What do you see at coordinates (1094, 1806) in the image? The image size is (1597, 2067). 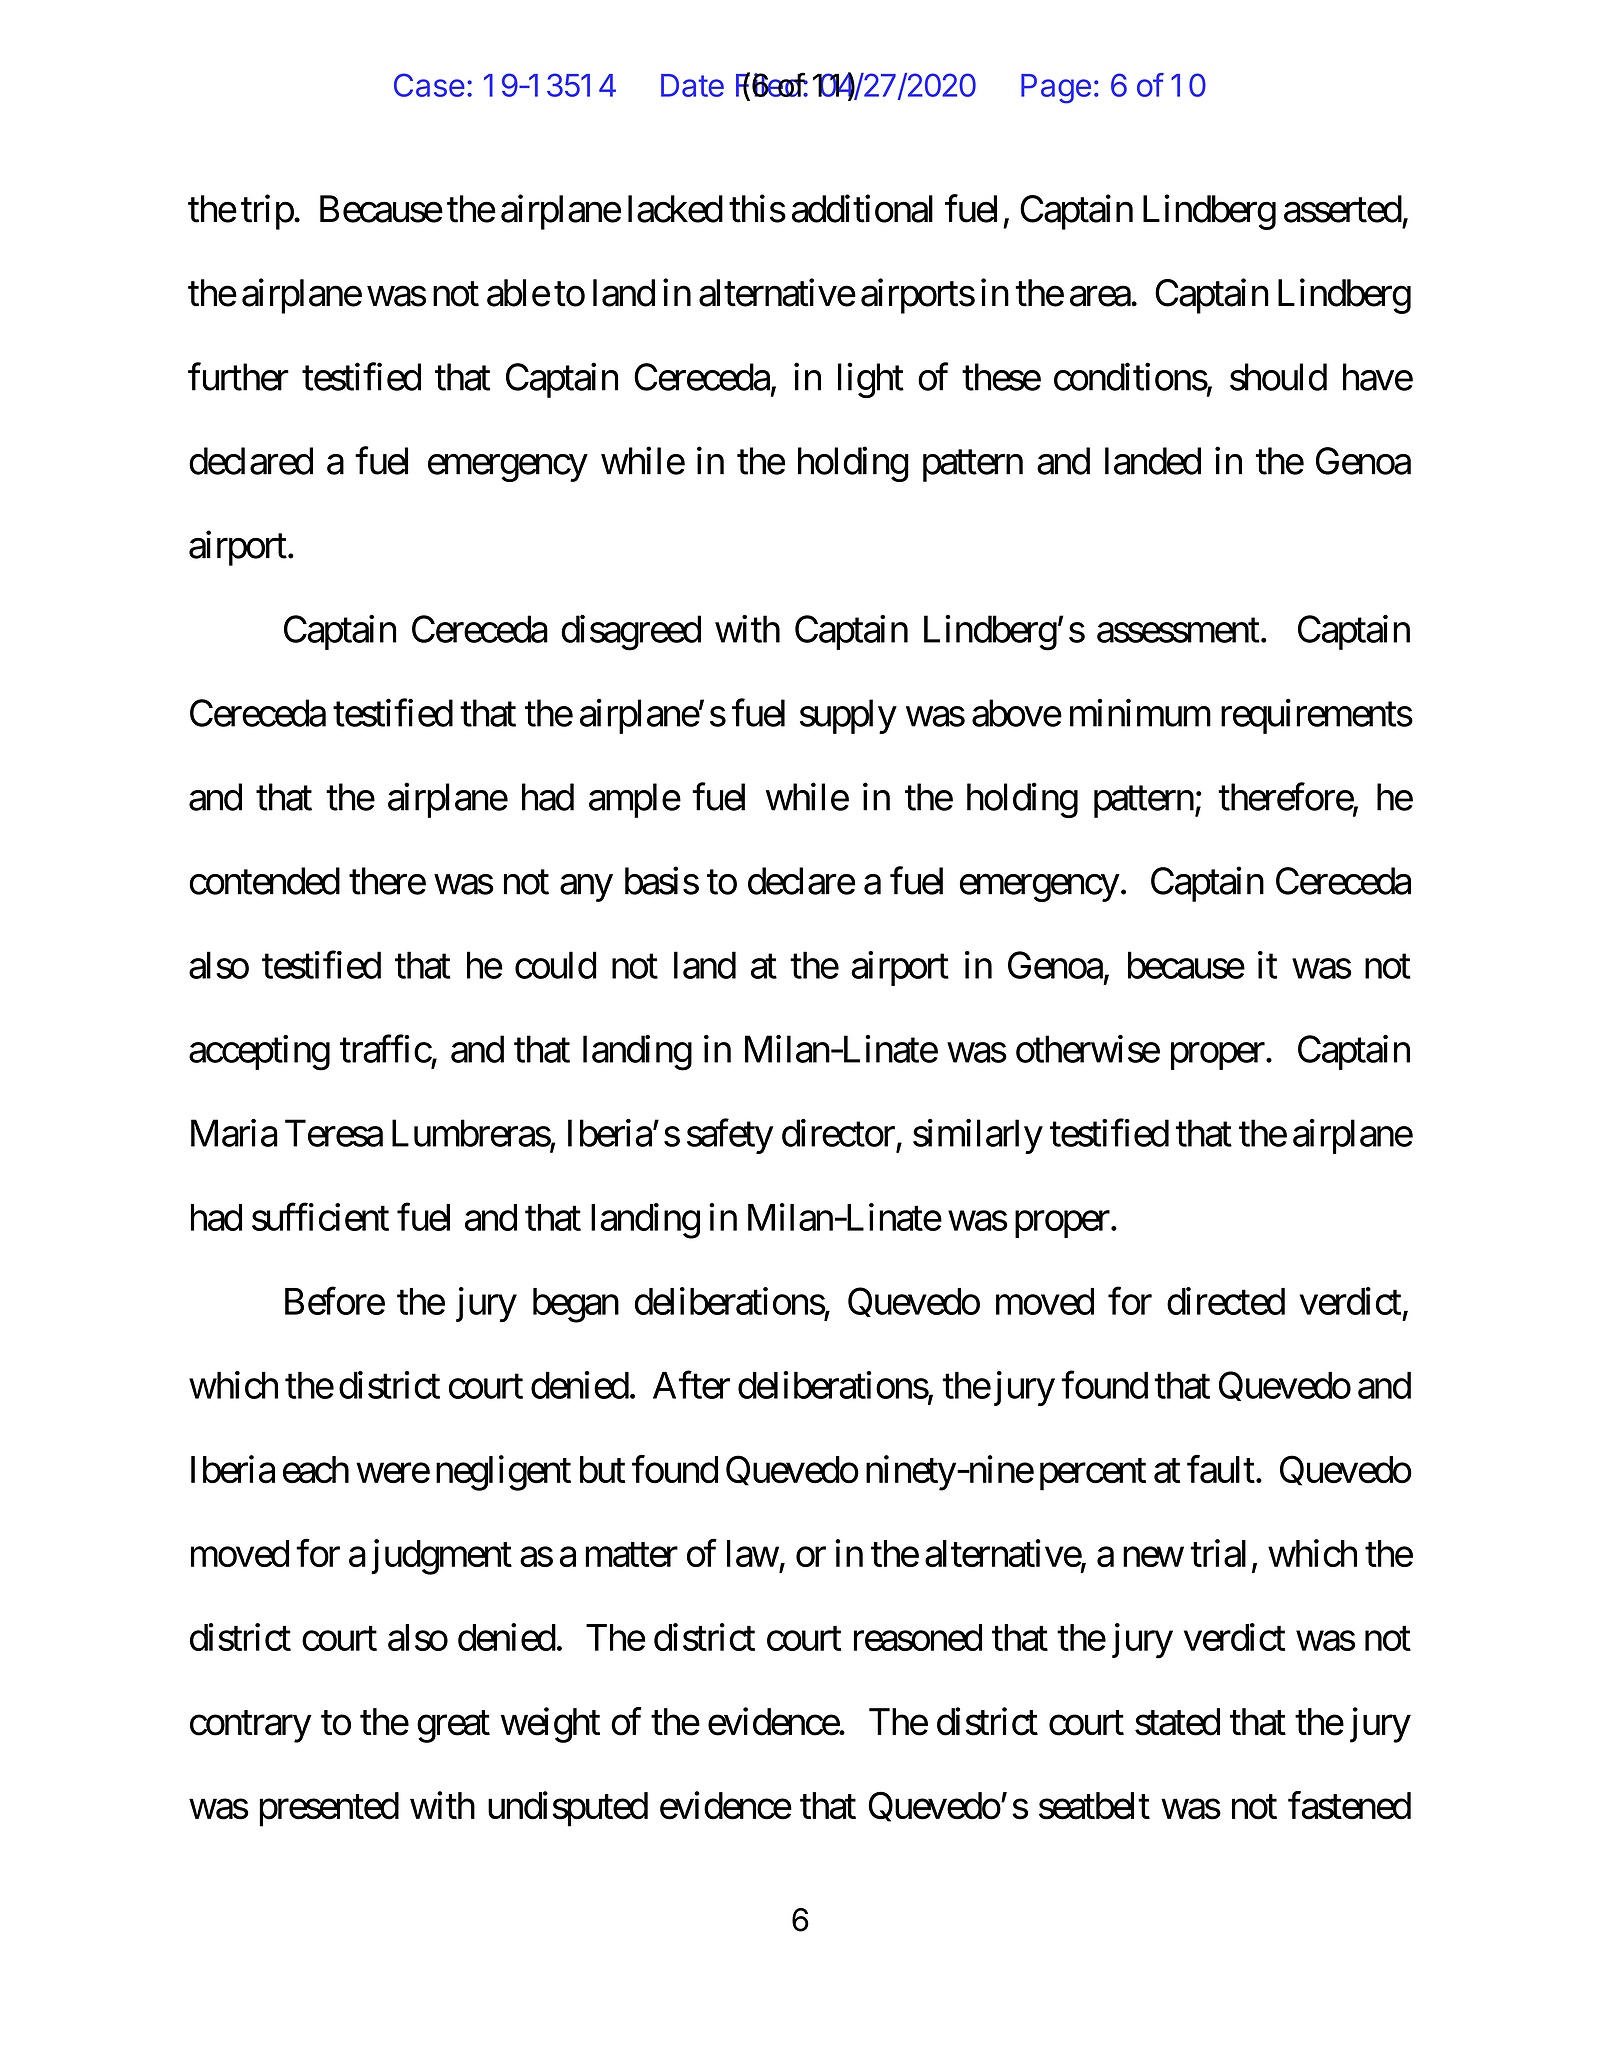 I see `seatbelt` at bounding box center [1094, 1806].
